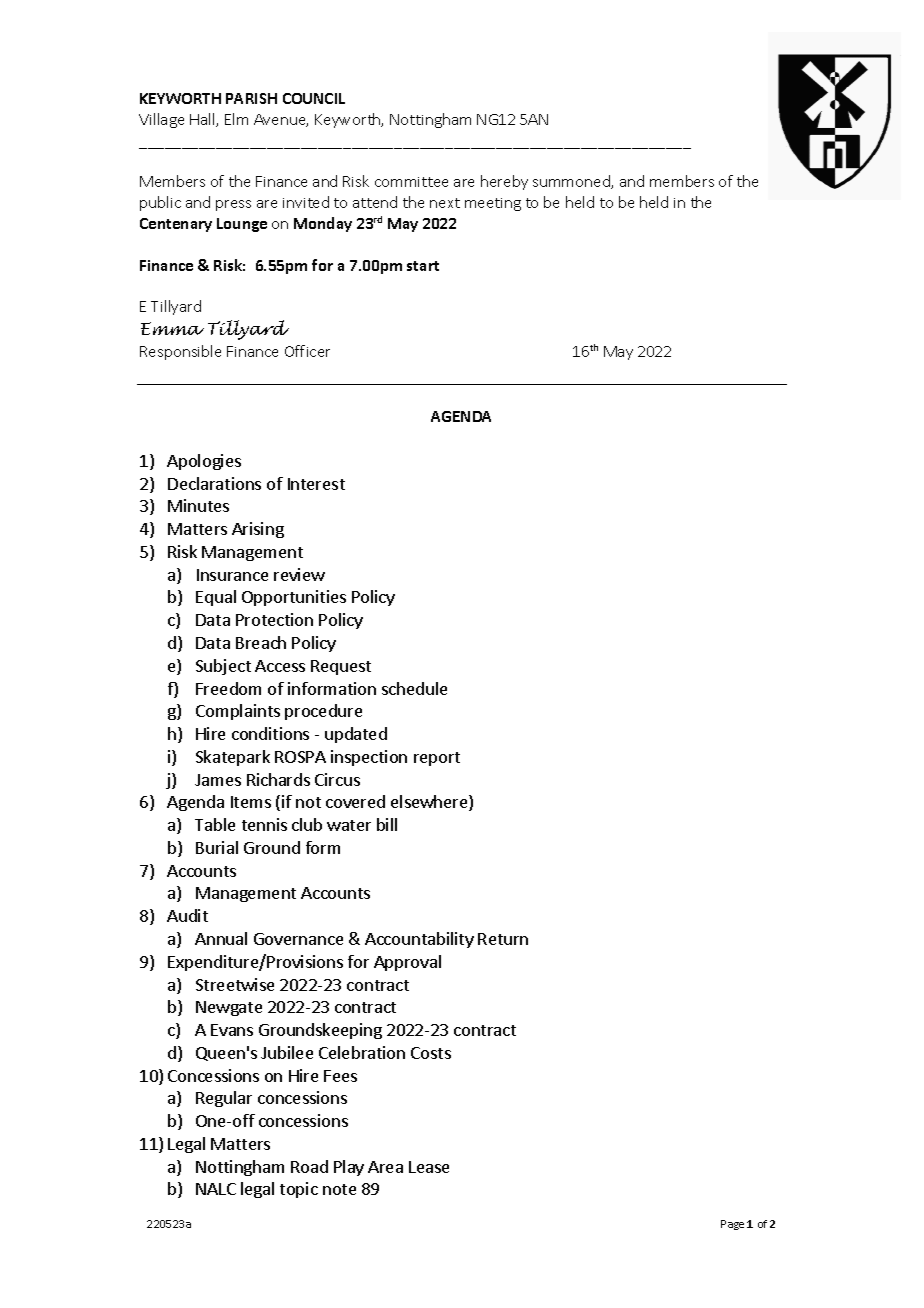 The width and height of the image is (924, 1308). What do you see at coordinates (572, 182) in the image?
I see `summoned` at bounding box center [572, 182].
